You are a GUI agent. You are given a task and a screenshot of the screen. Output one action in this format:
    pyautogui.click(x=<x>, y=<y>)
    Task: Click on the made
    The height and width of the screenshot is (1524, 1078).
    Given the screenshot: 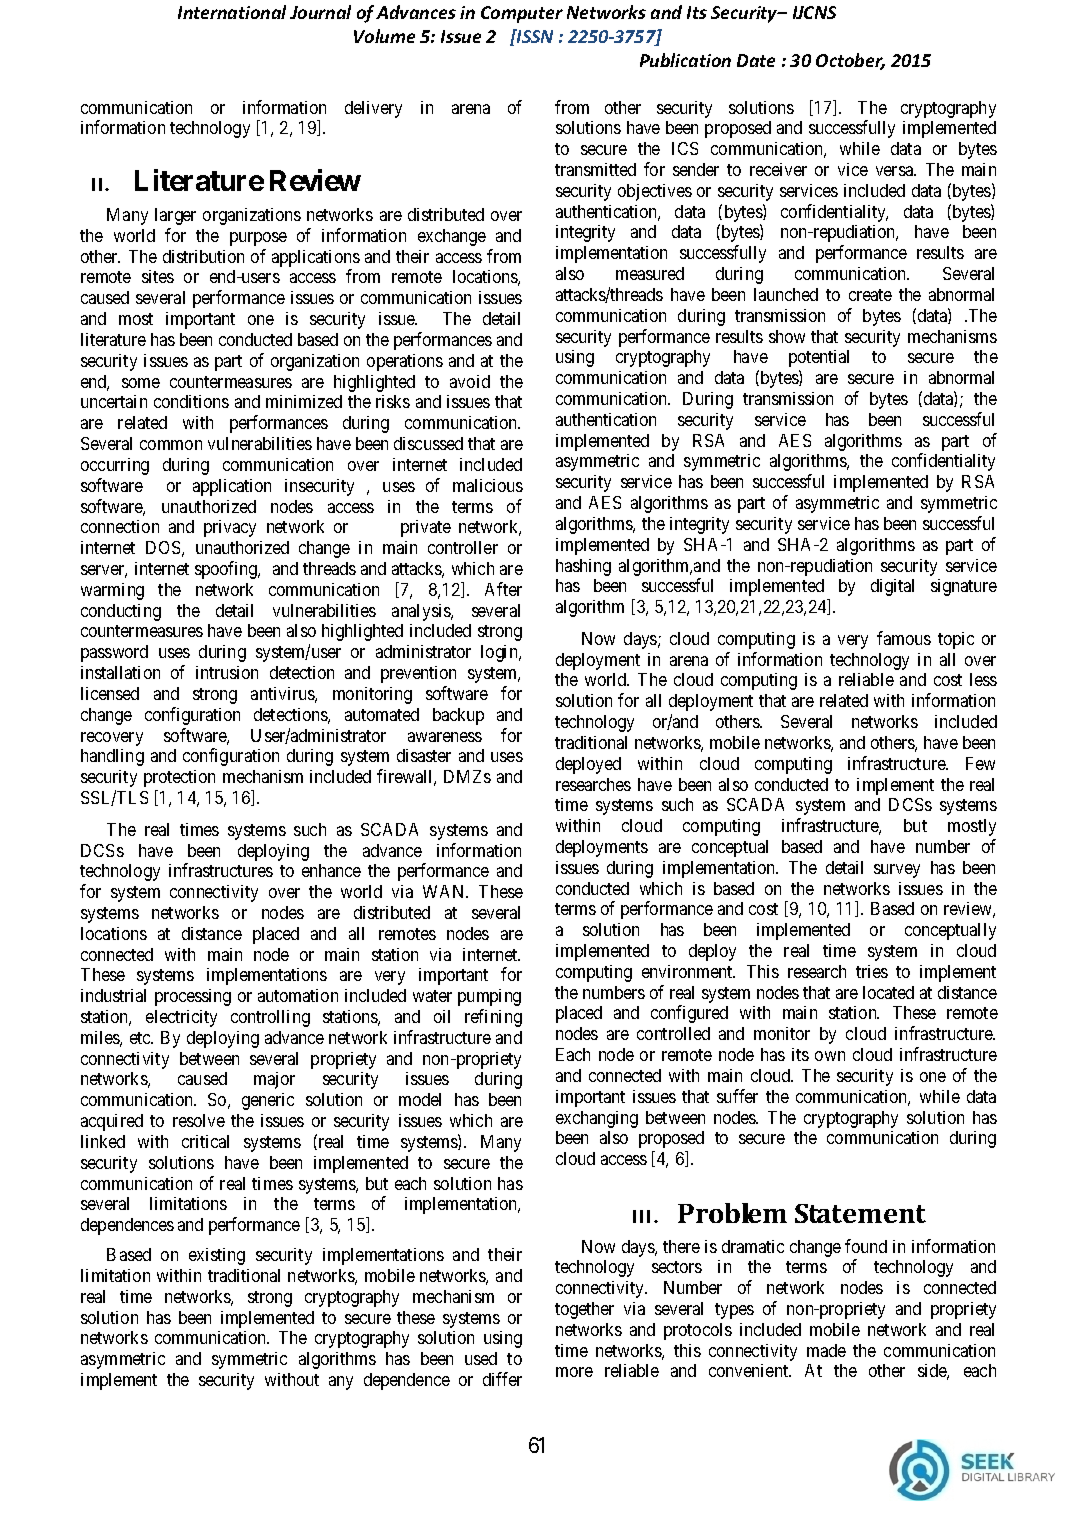 What is the action you would take?
    pyautogui.click(x=826, y=1350)
